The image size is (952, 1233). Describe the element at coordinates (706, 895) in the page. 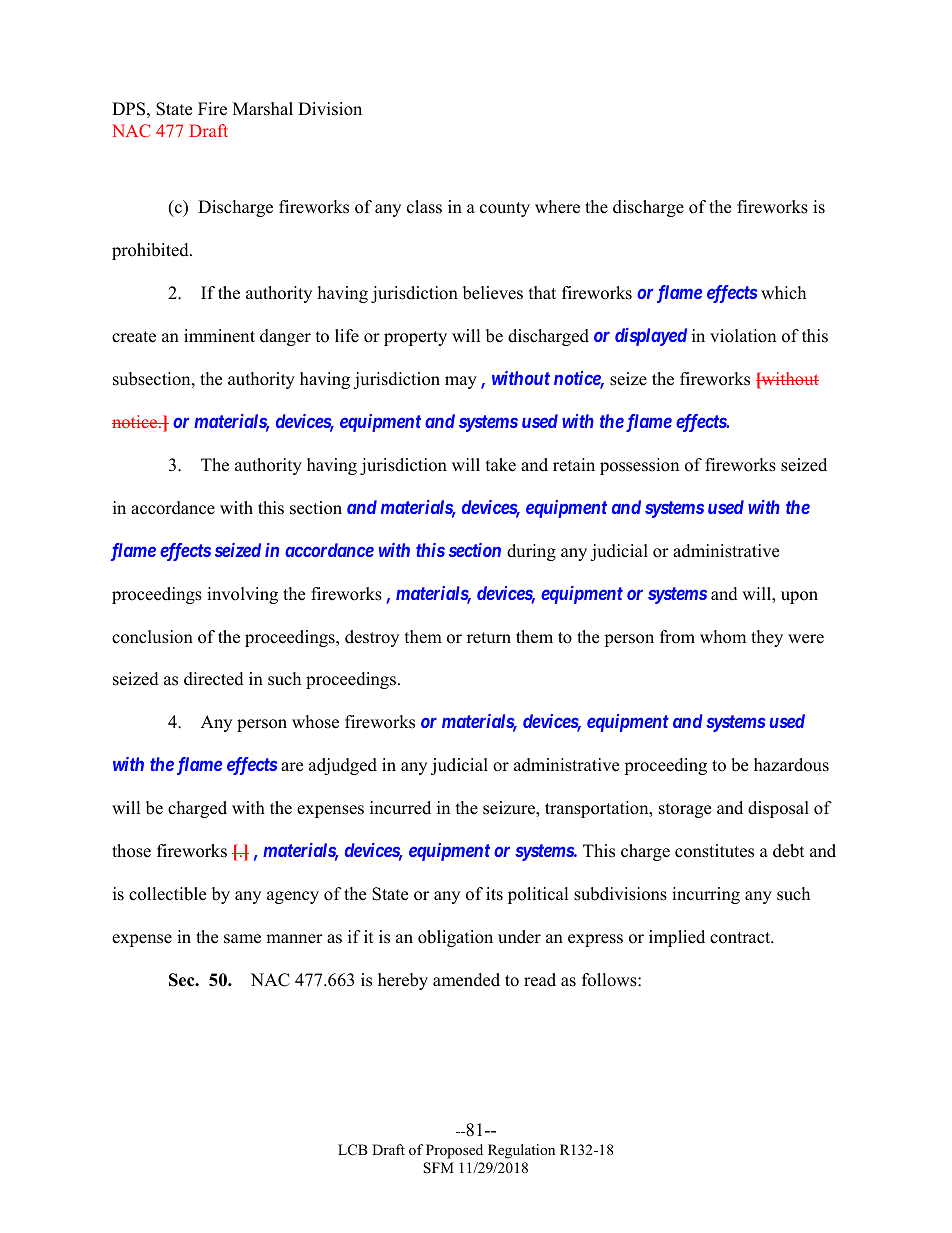

I see `incurring` at that location.
